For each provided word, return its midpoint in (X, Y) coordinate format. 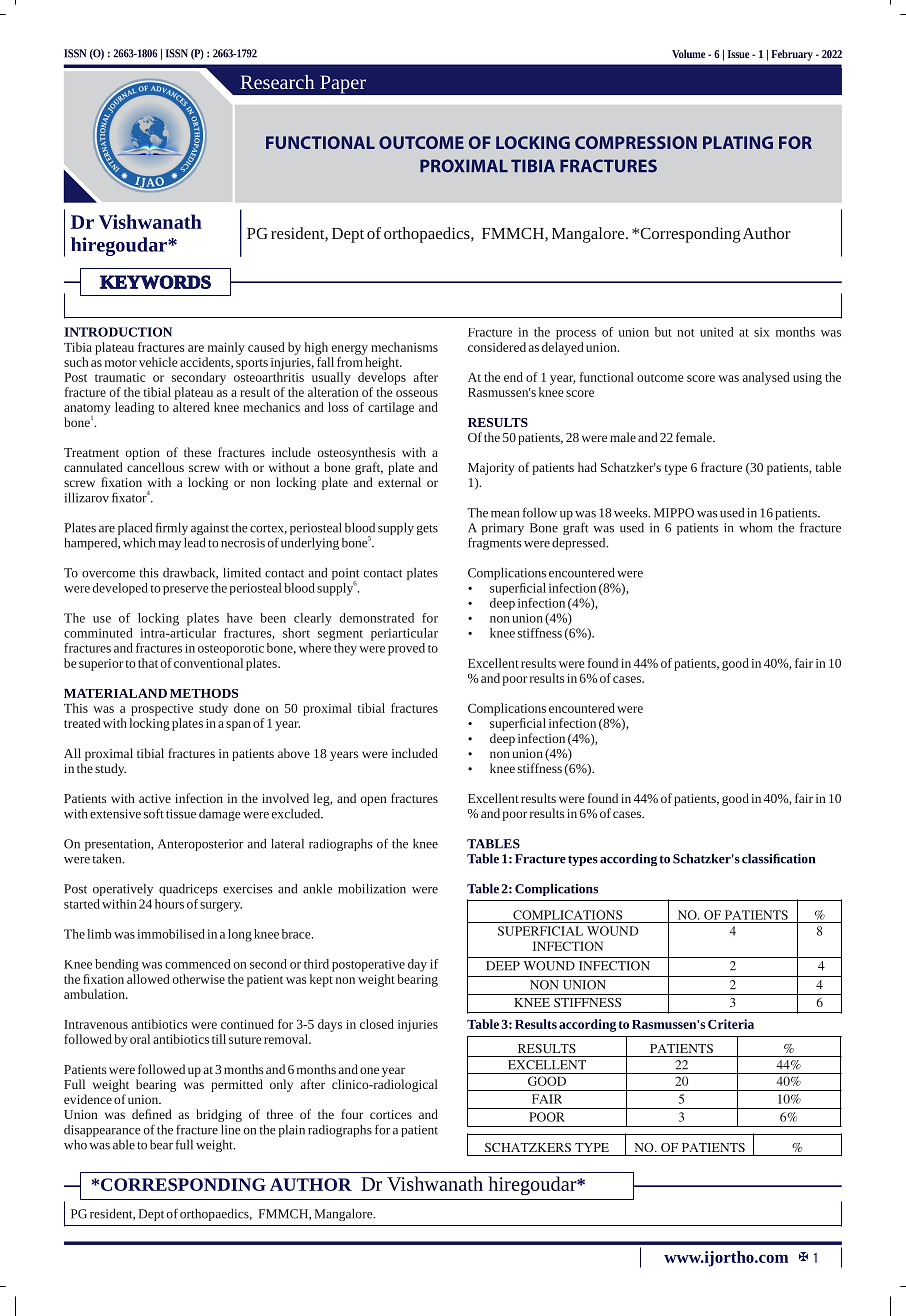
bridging (219, 1115)
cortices (391, 1114)
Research (277, 82)
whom (755, 528)
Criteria (731, 1024)
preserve (186, 590)
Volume (688, 53)
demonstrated (376, 618)
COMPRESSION (636, 142)
